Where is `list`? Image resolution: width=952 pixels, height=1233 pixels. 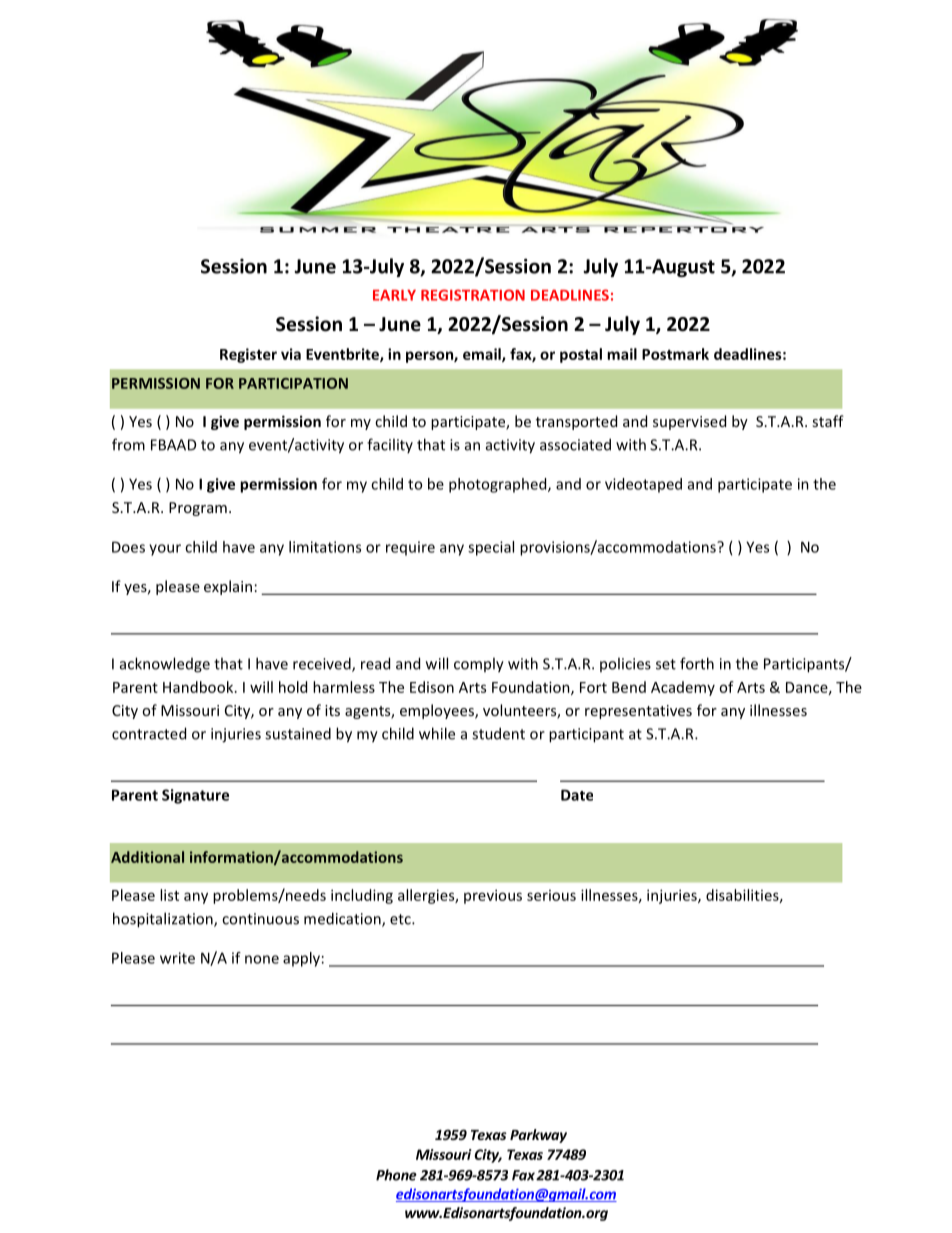
list is located at coordinates (169, 895).
